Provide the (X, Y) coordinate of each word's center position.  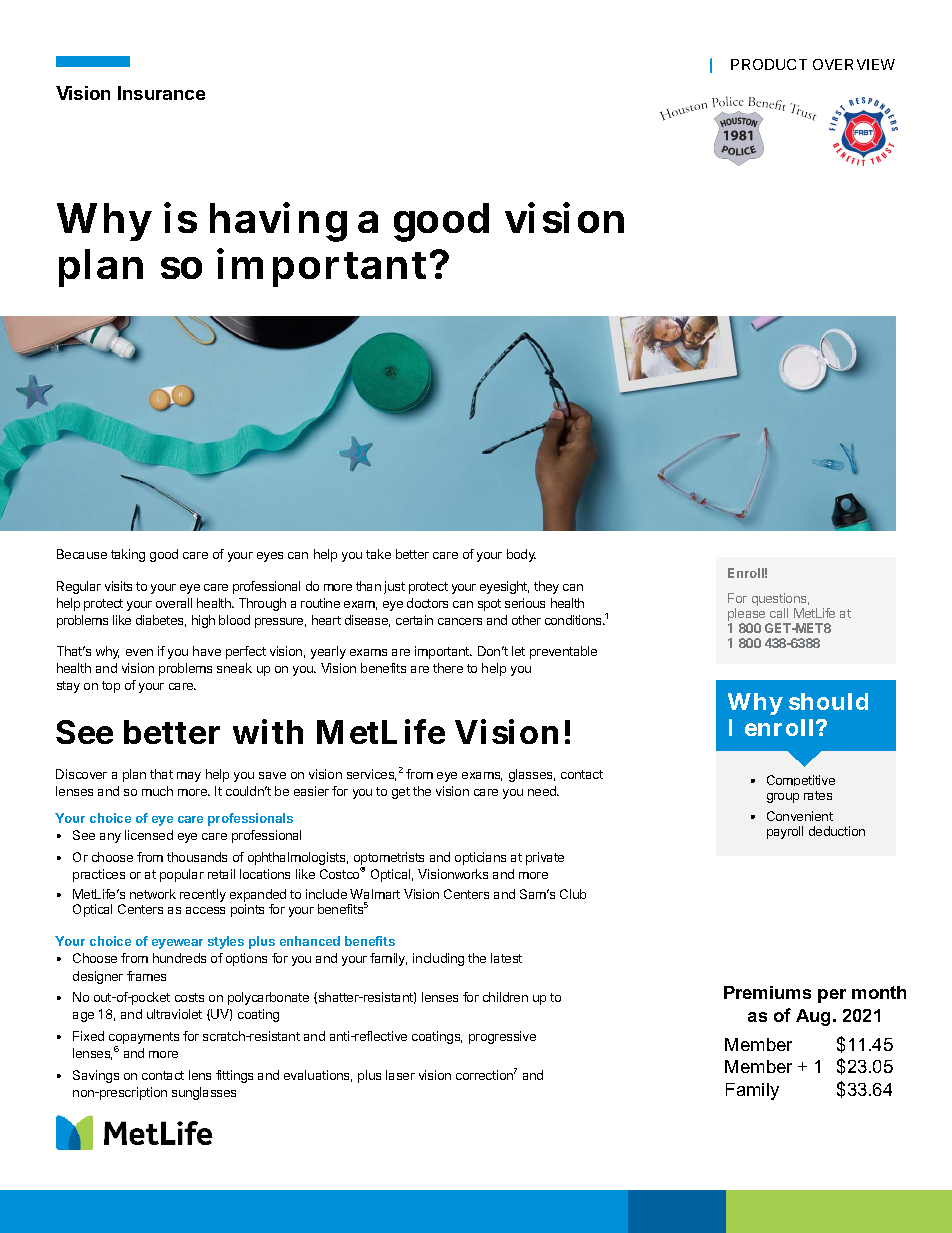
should (828, 701)
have (207, 651)
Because (82, 554)
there (448, 668)
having (278, 222)
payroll (785, 832)
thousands (197, 857)
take (378, 554)
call (779, 613)
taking (128, 555)
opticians (480, 858)
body (521, 555)
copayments (144, 1039)
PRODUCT (769, 64)
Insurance (161, 93)
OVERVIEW (854, 64)
